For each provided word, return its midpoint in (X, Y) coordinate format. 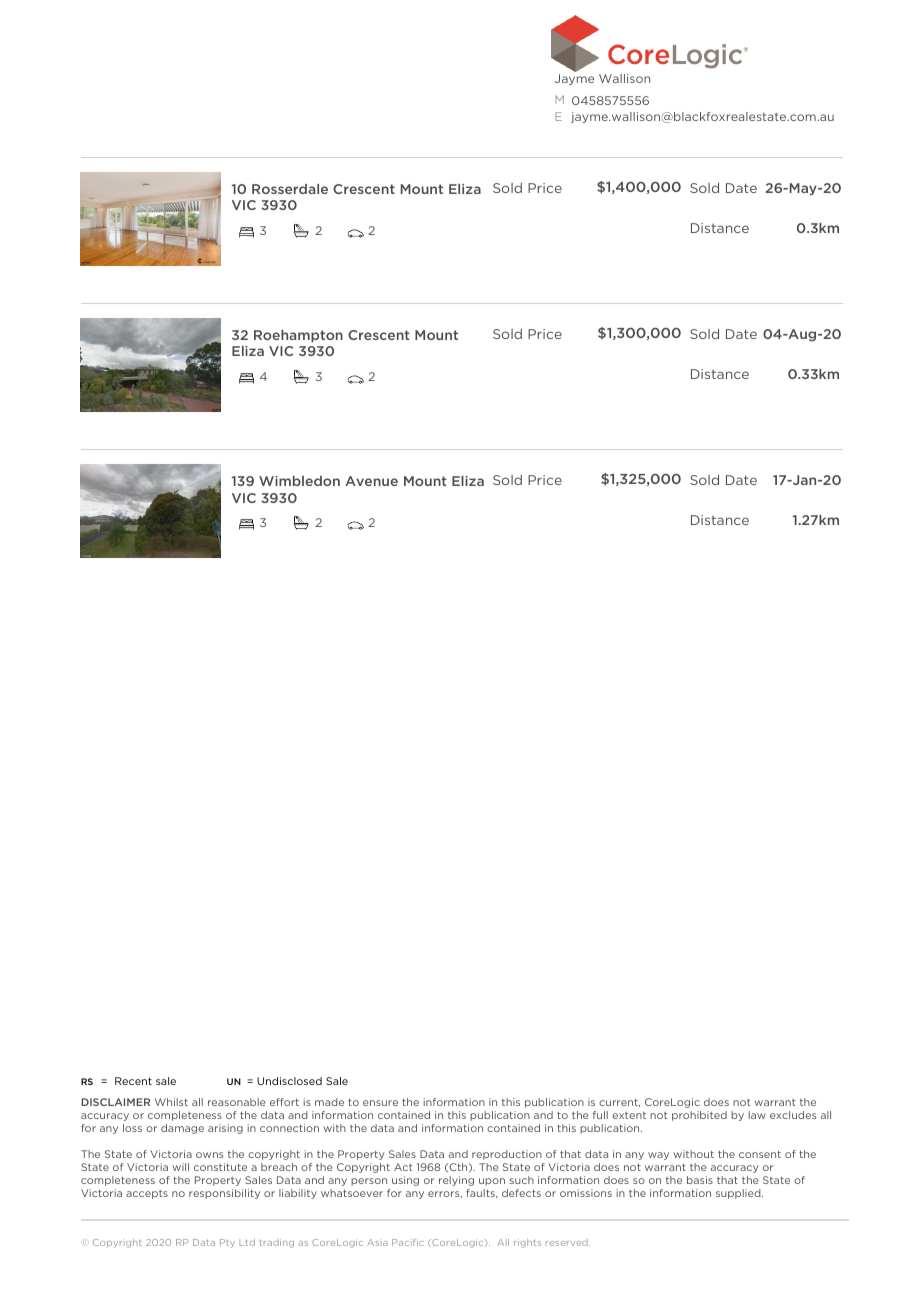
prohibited (699, 1116)
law (757, 1115)
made (329, 1102)
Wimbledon (299, 481)
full (600, 1115)
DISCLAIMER (115, 1102)
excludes (793, 1115)
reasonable (237, 1102)
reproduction (507, 1155)
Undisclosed (289, 1081)
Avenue (371, 481)
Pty (227, 1243)
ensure (380, 1103)
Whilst (171, 1102)
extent (629, 1115)
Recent (133, 1081)
